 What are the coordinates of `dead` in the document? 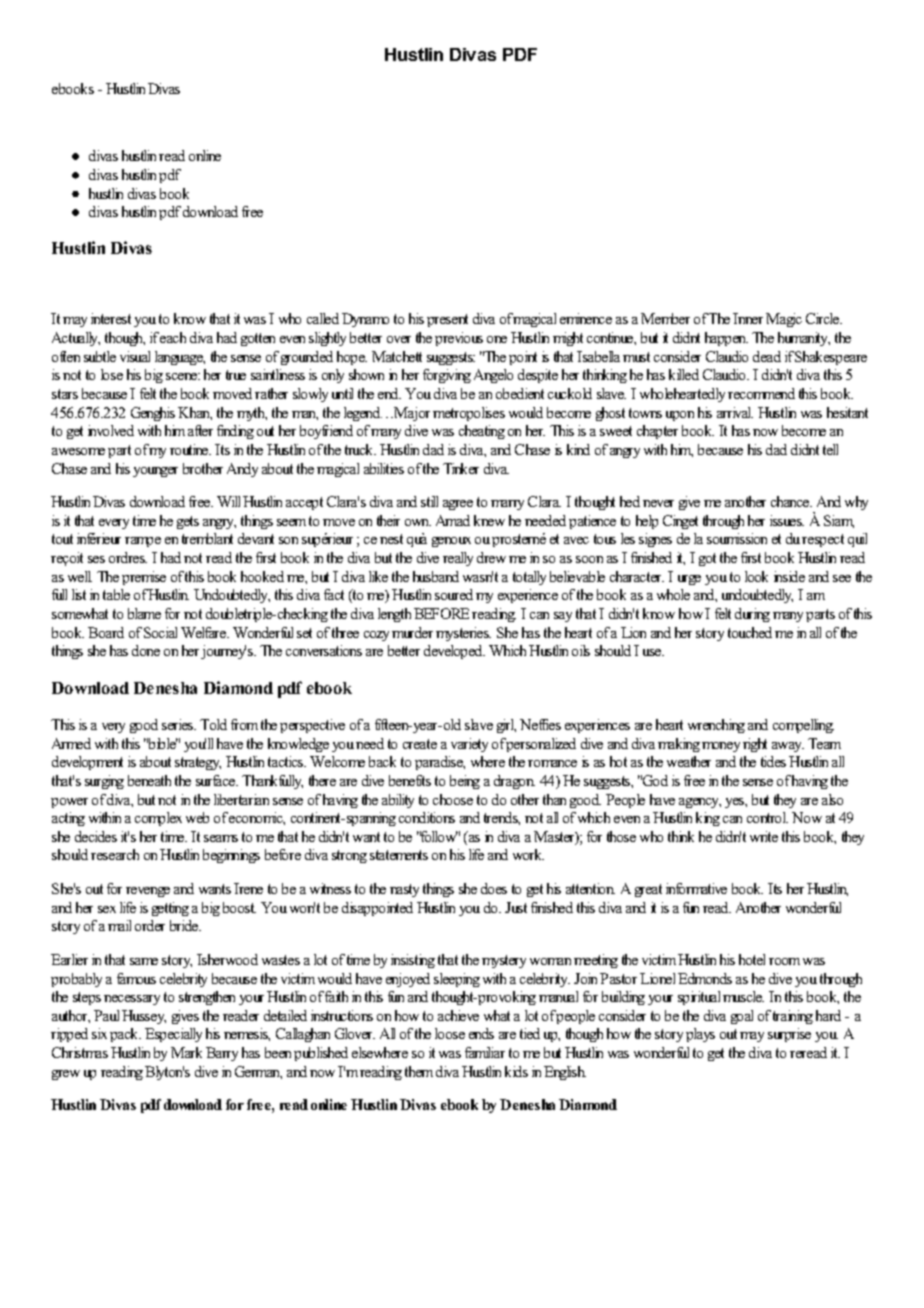 It's located at (767, 356).
